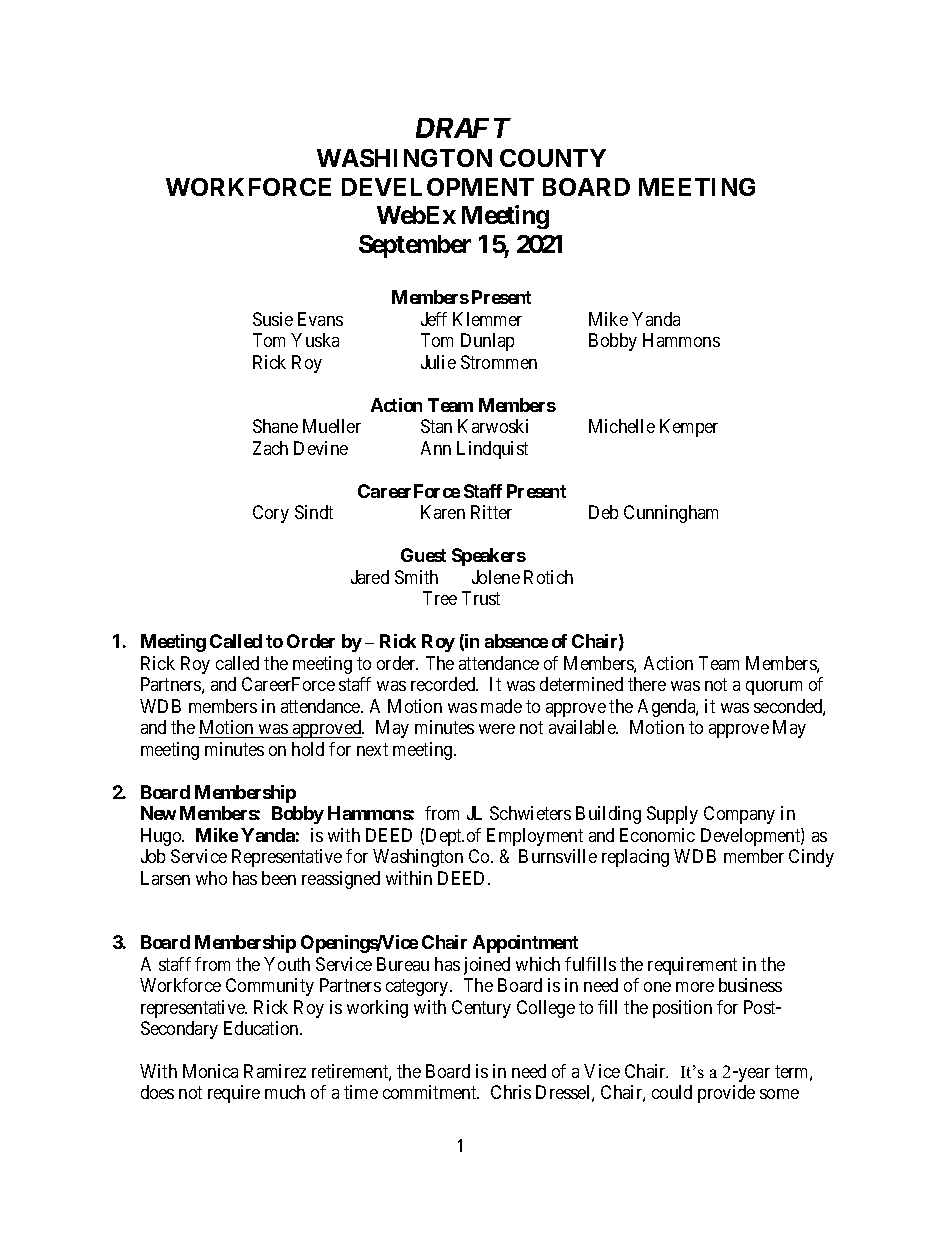 The image size is (952, 1233). I want to click on DRAFT, so click(463, 128).
